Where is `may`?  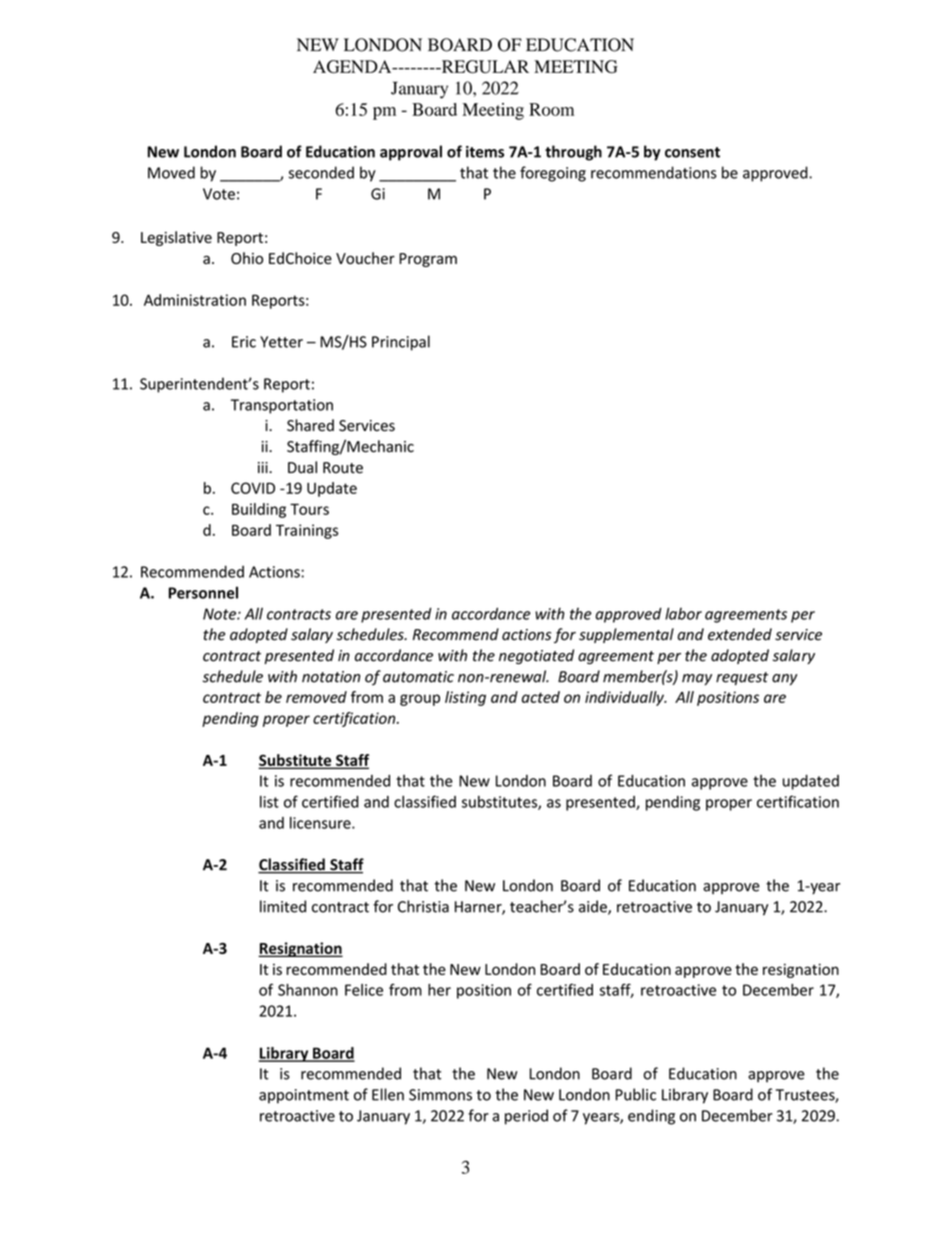 may is located at coordinates (697, 679).
